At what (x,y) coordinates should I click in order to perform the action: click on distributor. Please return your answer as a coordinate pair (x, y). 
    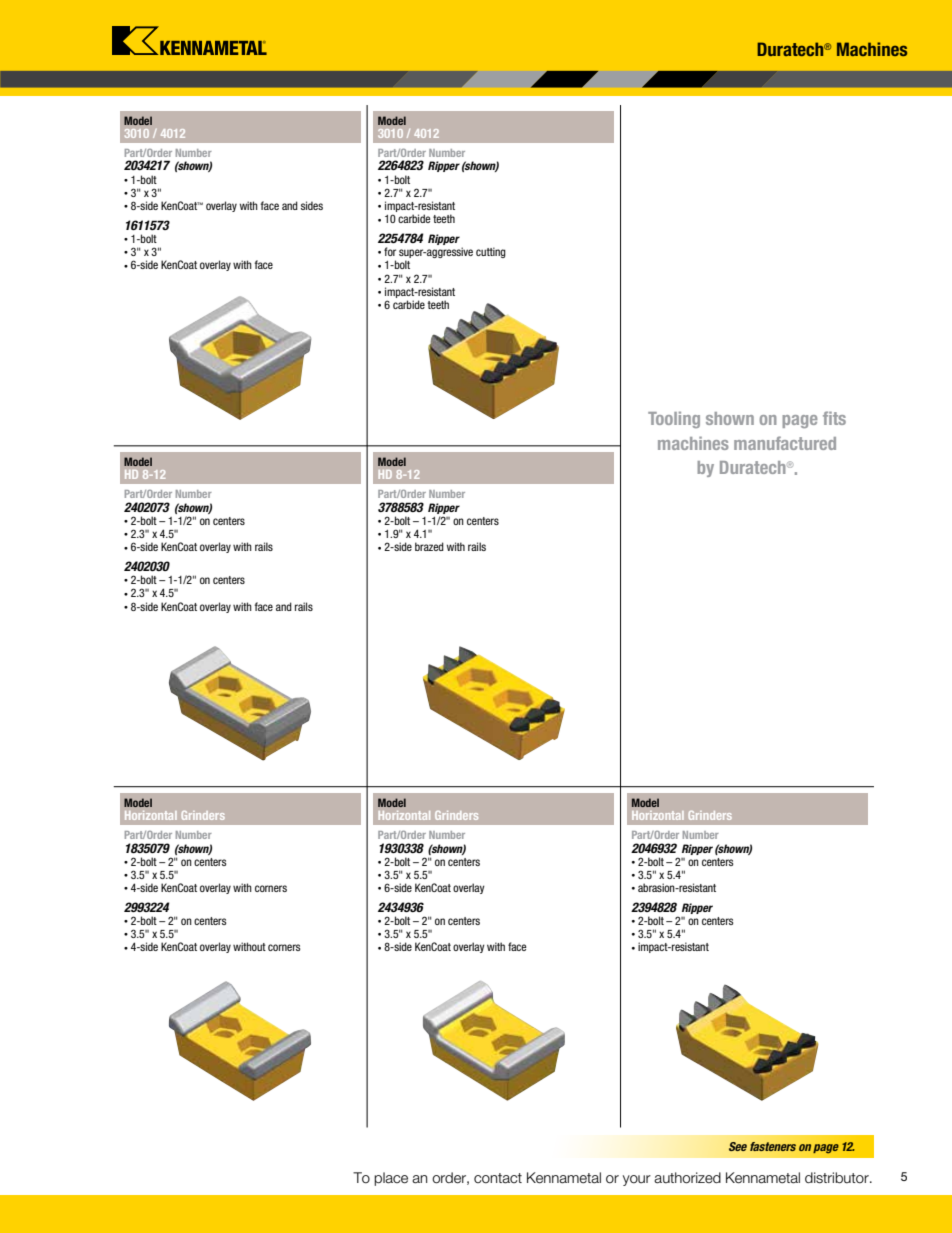
    Looking at the image, I should click on (838, 1178).
